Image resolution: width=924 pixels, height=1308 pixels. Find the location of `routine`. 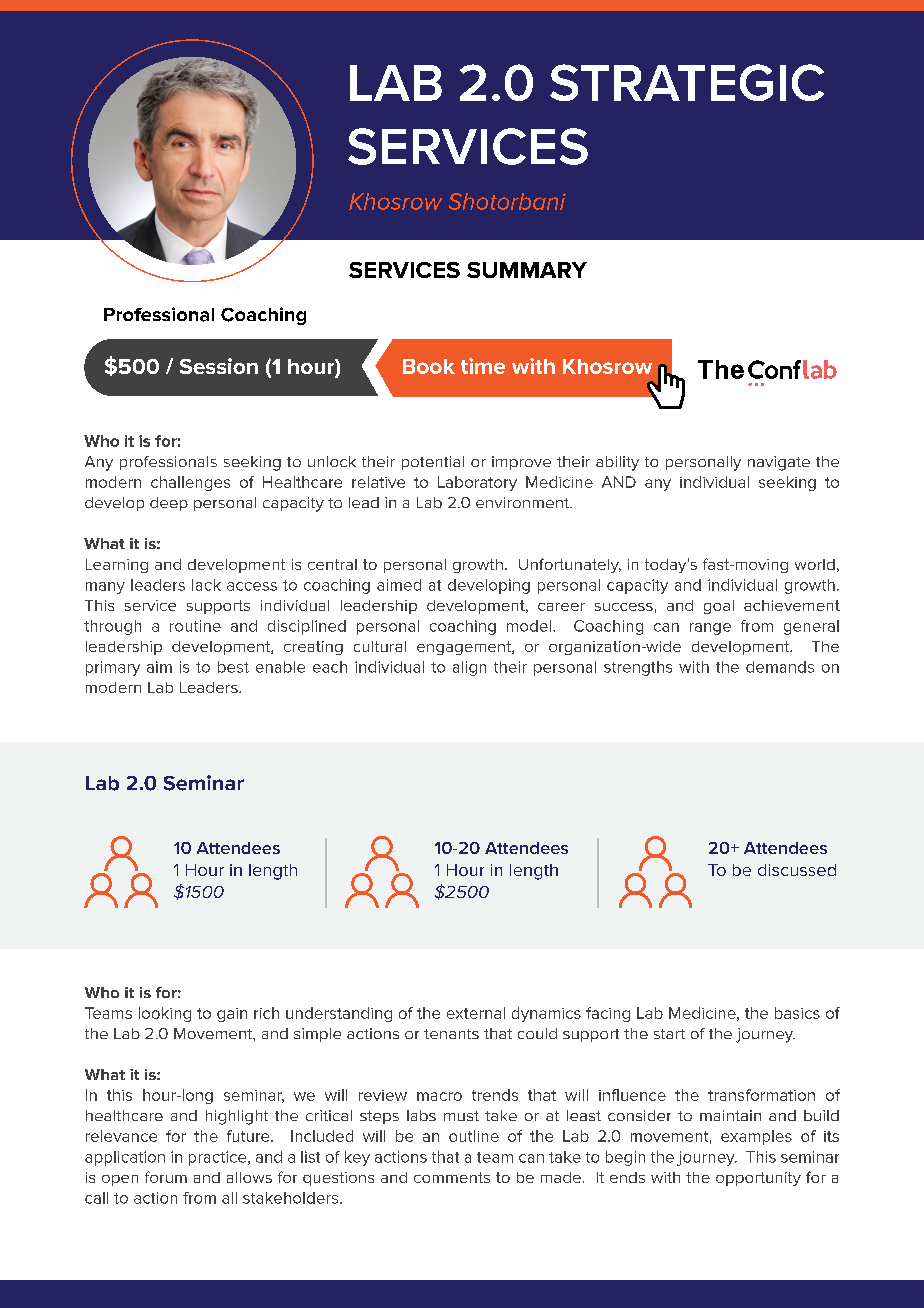

routine is located at coordinates (195, 626).
